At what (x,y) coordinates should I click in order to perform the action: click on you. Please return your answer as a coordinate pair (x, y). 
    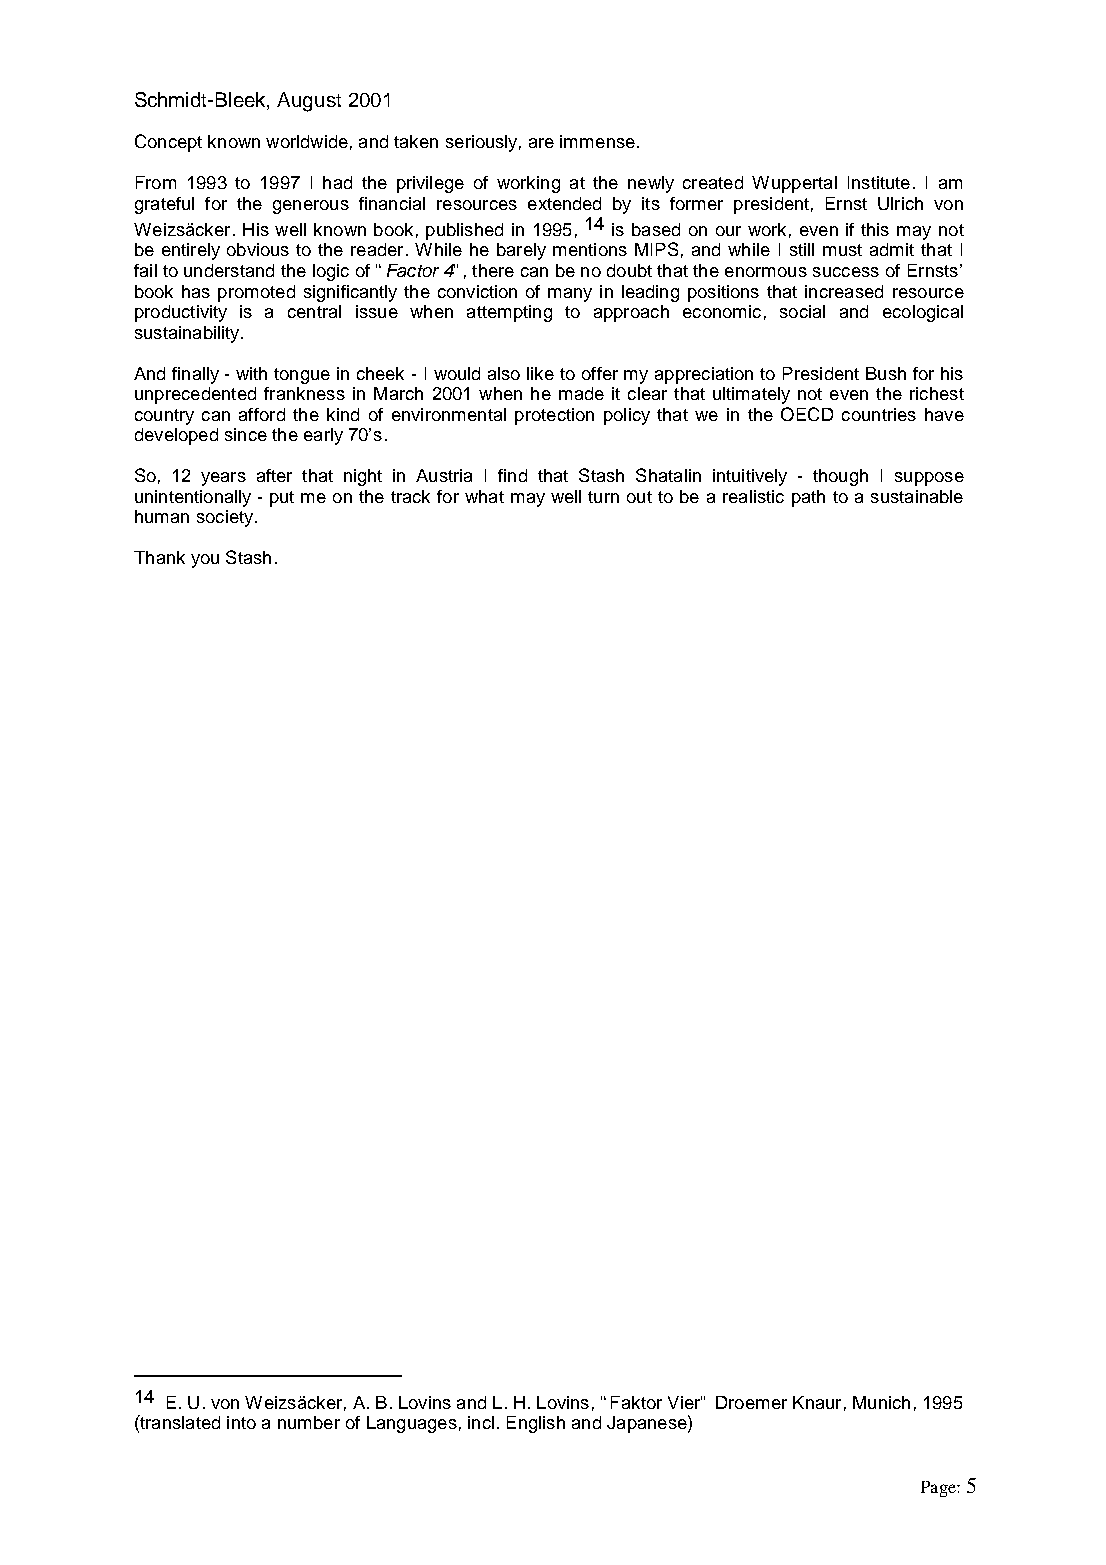
    Looking at the image, I should click on (205, 561).
